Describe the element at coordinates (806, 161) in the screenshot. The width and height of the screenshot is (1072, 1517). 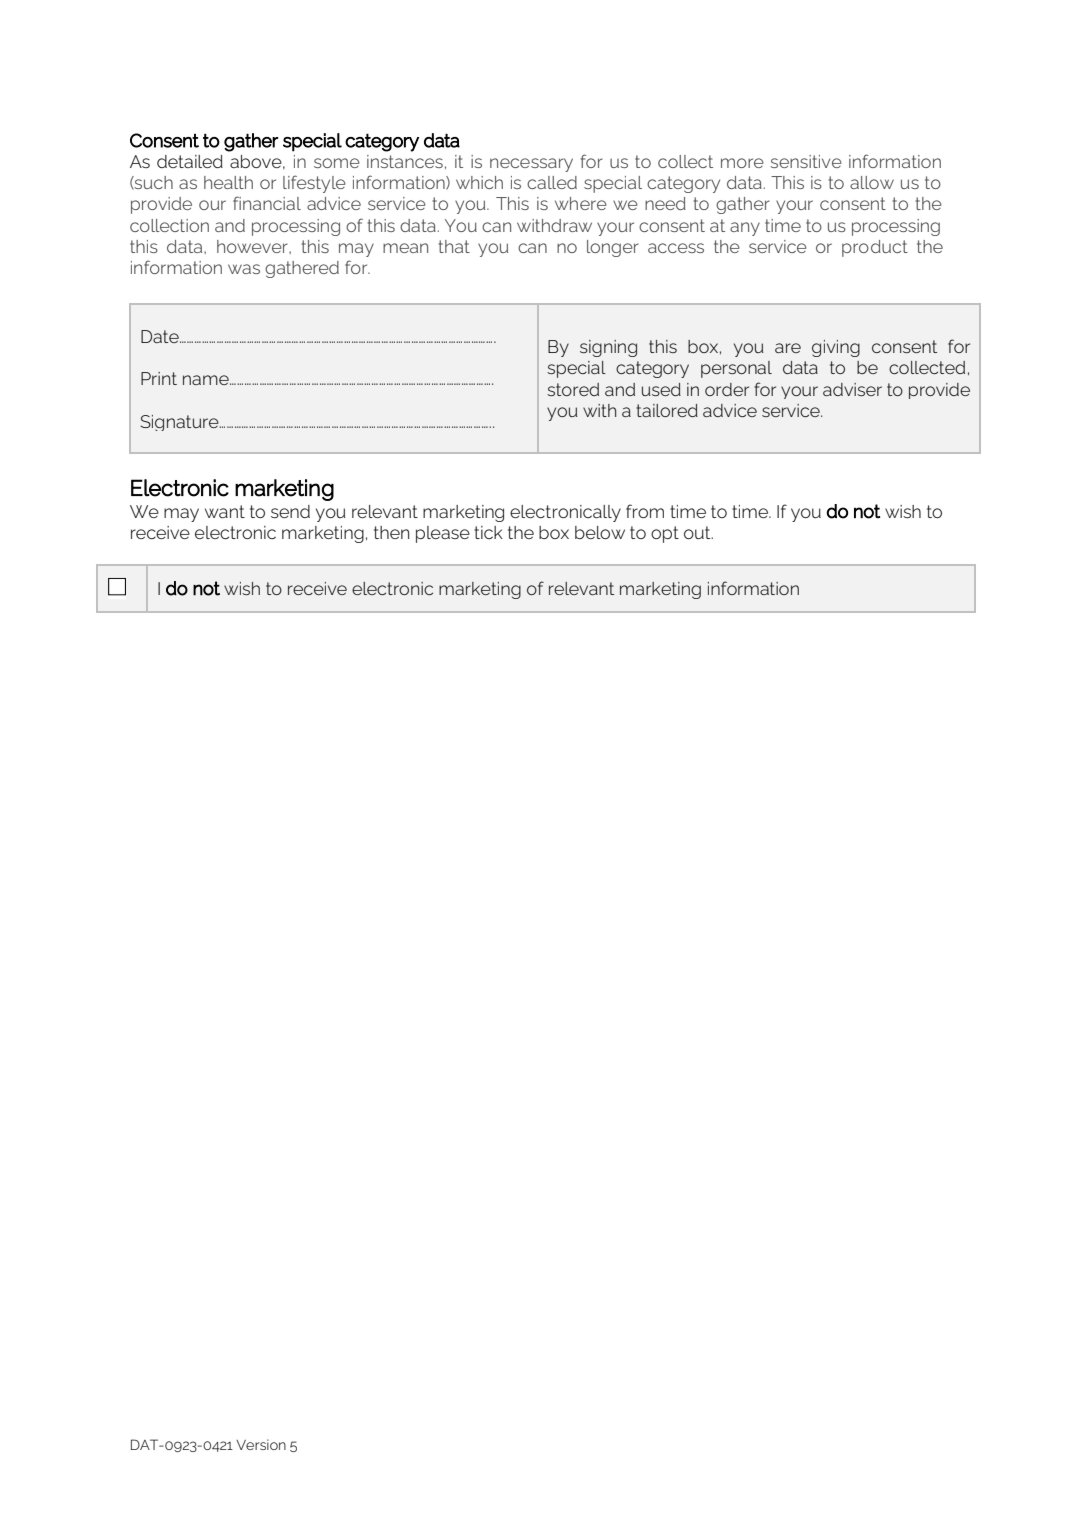
I see `sensitive` at that location.
